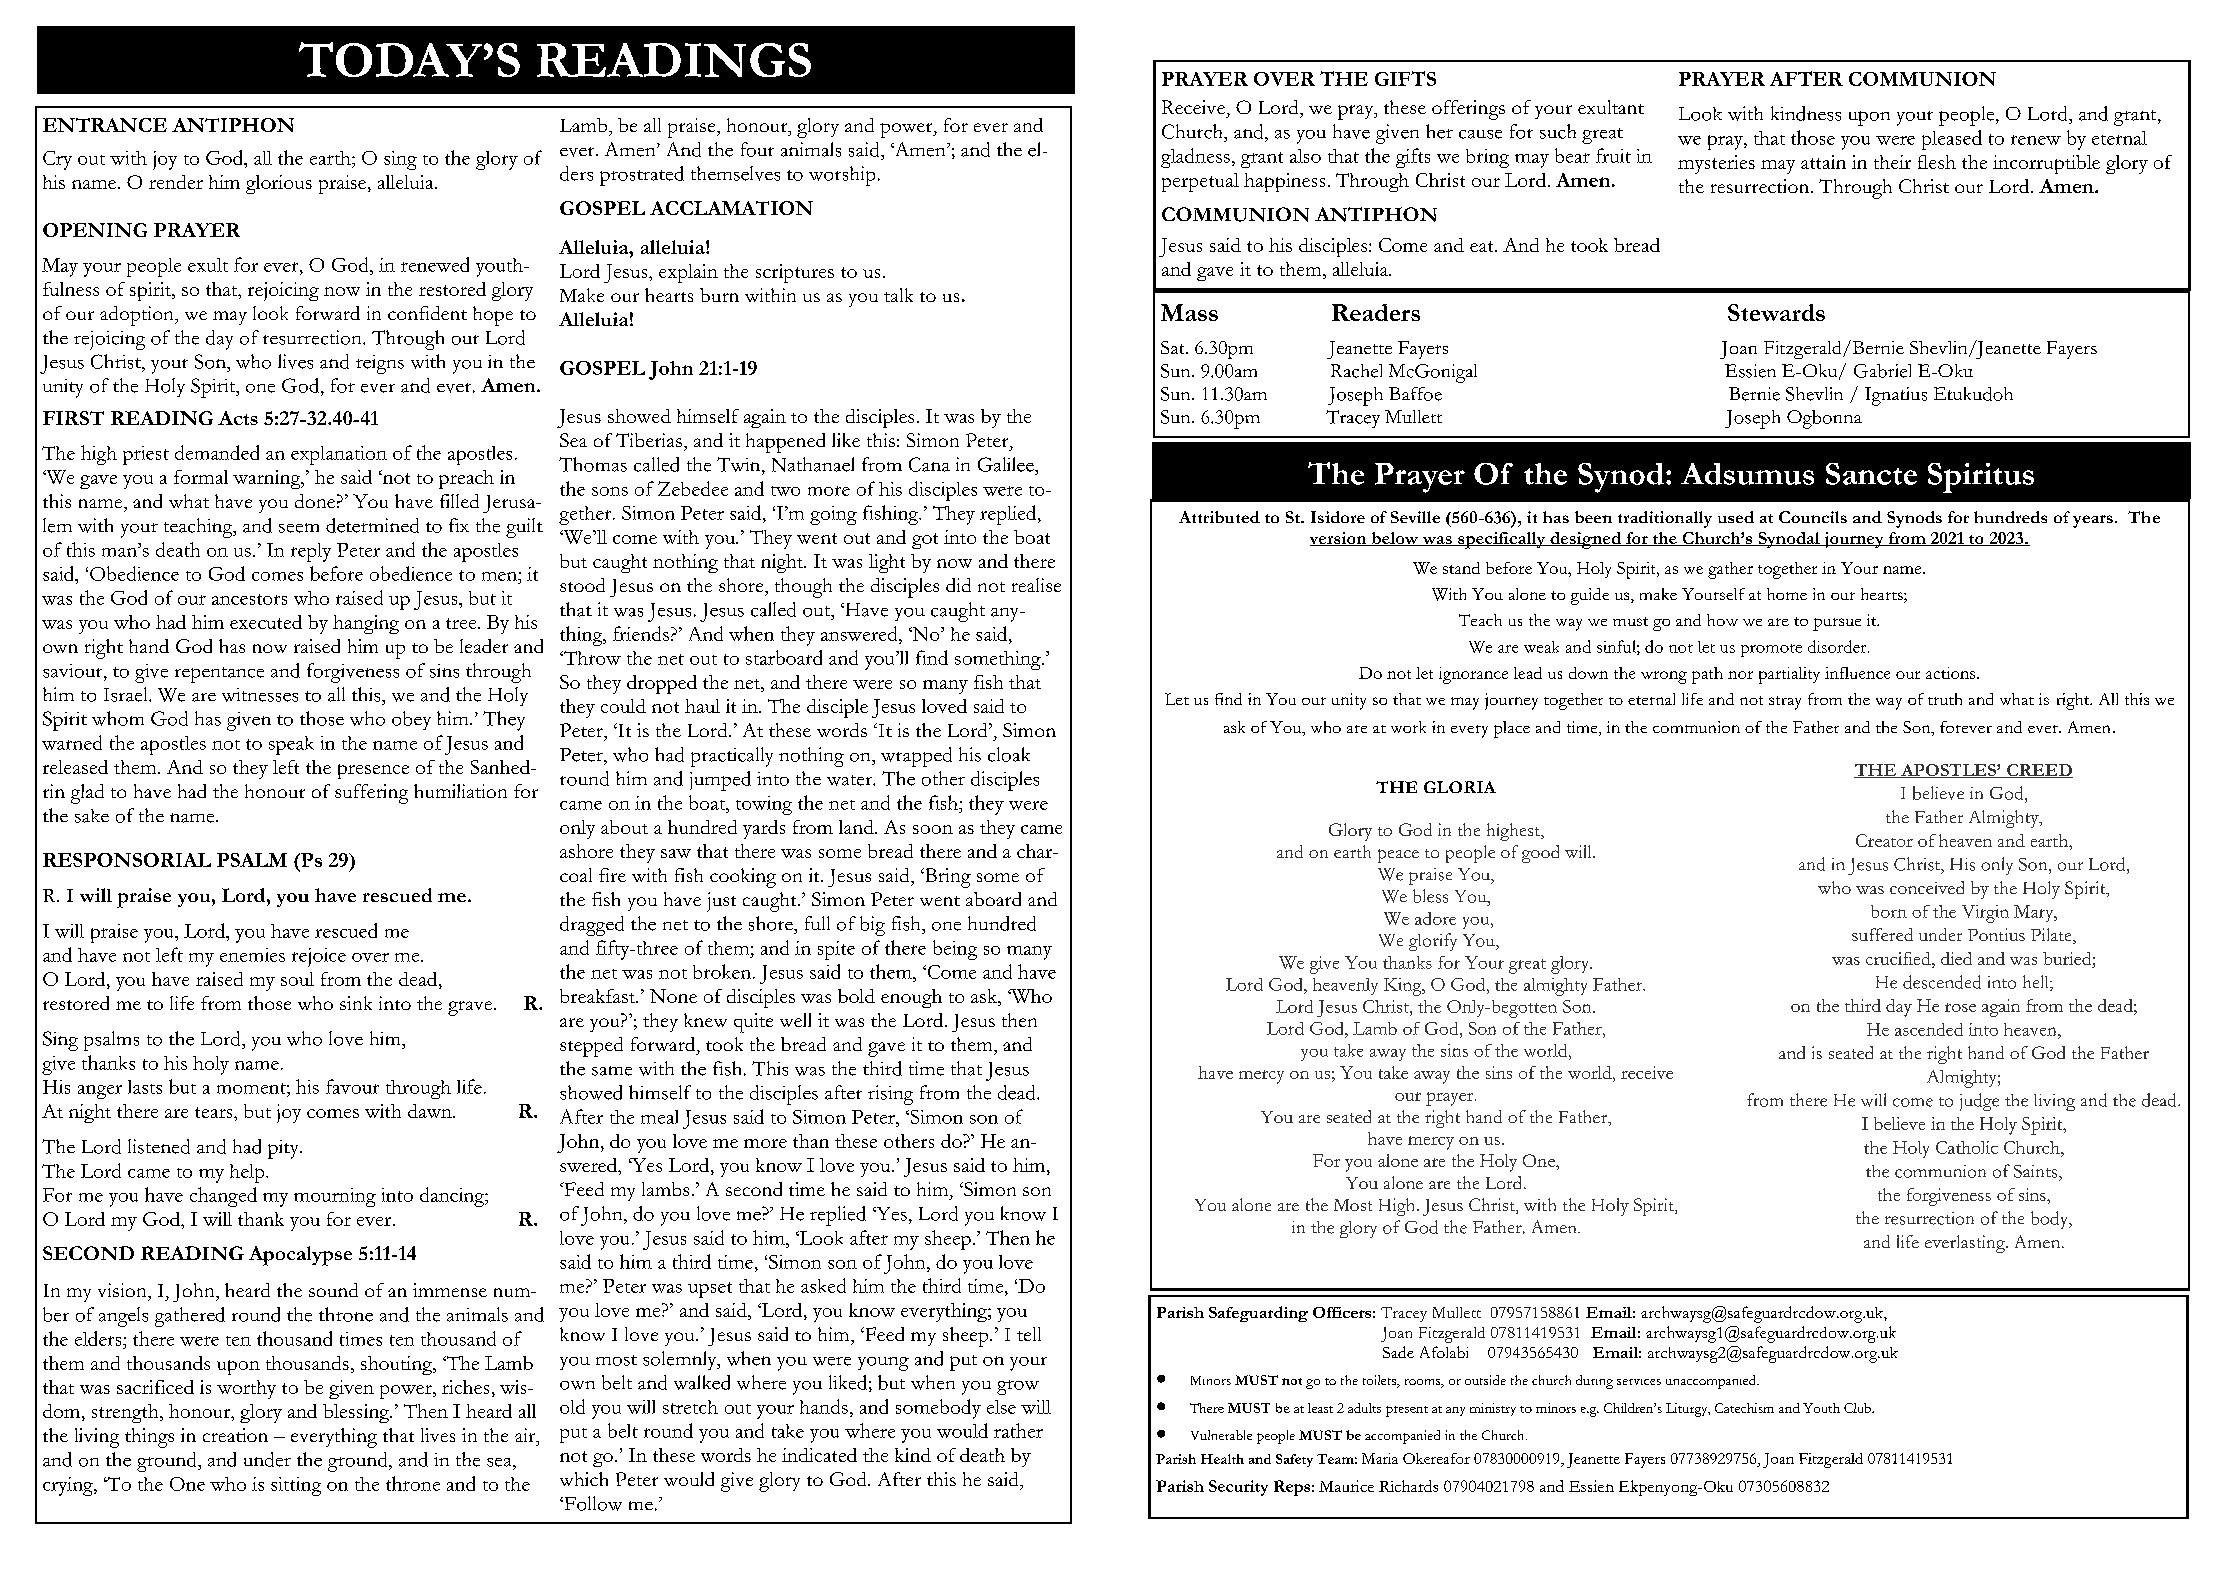  I want to click on rather, so click(1018, 1430).
